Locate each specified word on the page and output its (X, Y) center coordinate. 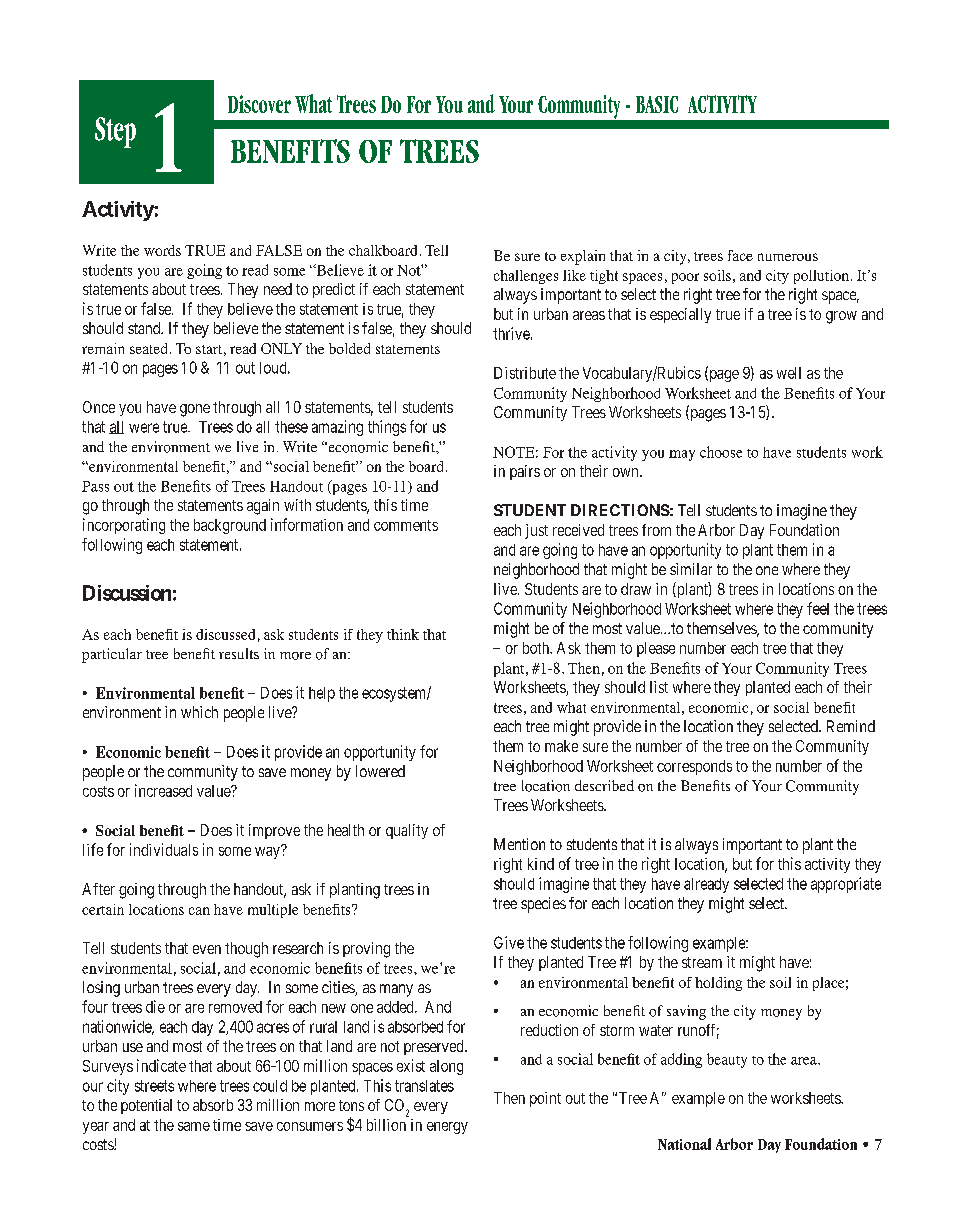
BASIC (657, 104)
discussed (225, 634)
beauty (727, 1060)
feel (818, 608)
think (403, 634)
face (740, 255)
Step (115, 132)
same (194, 1126)
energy (447, 1128)
